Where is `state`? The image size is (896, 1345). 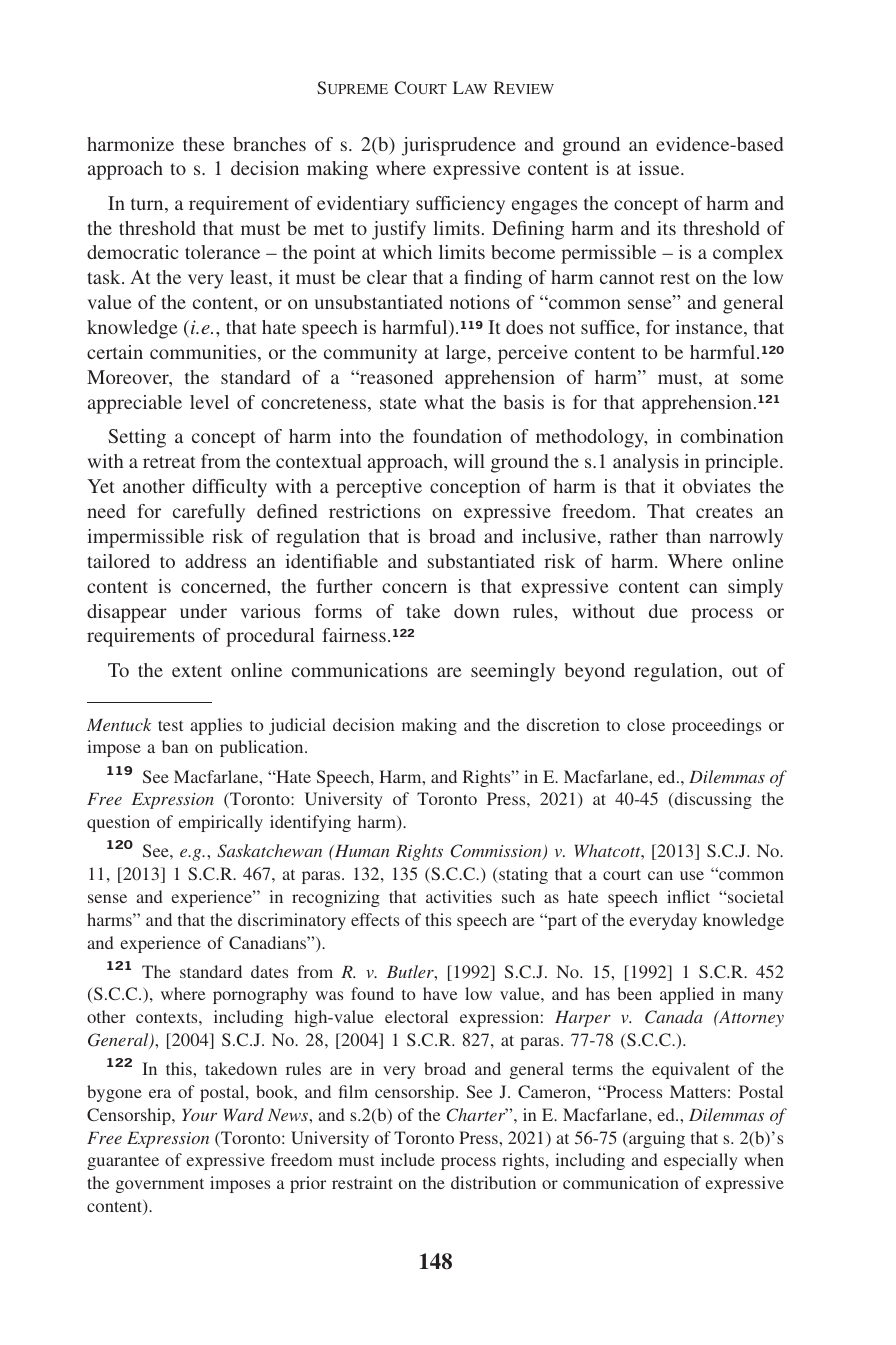 state is located at coordinates (398, 403).
